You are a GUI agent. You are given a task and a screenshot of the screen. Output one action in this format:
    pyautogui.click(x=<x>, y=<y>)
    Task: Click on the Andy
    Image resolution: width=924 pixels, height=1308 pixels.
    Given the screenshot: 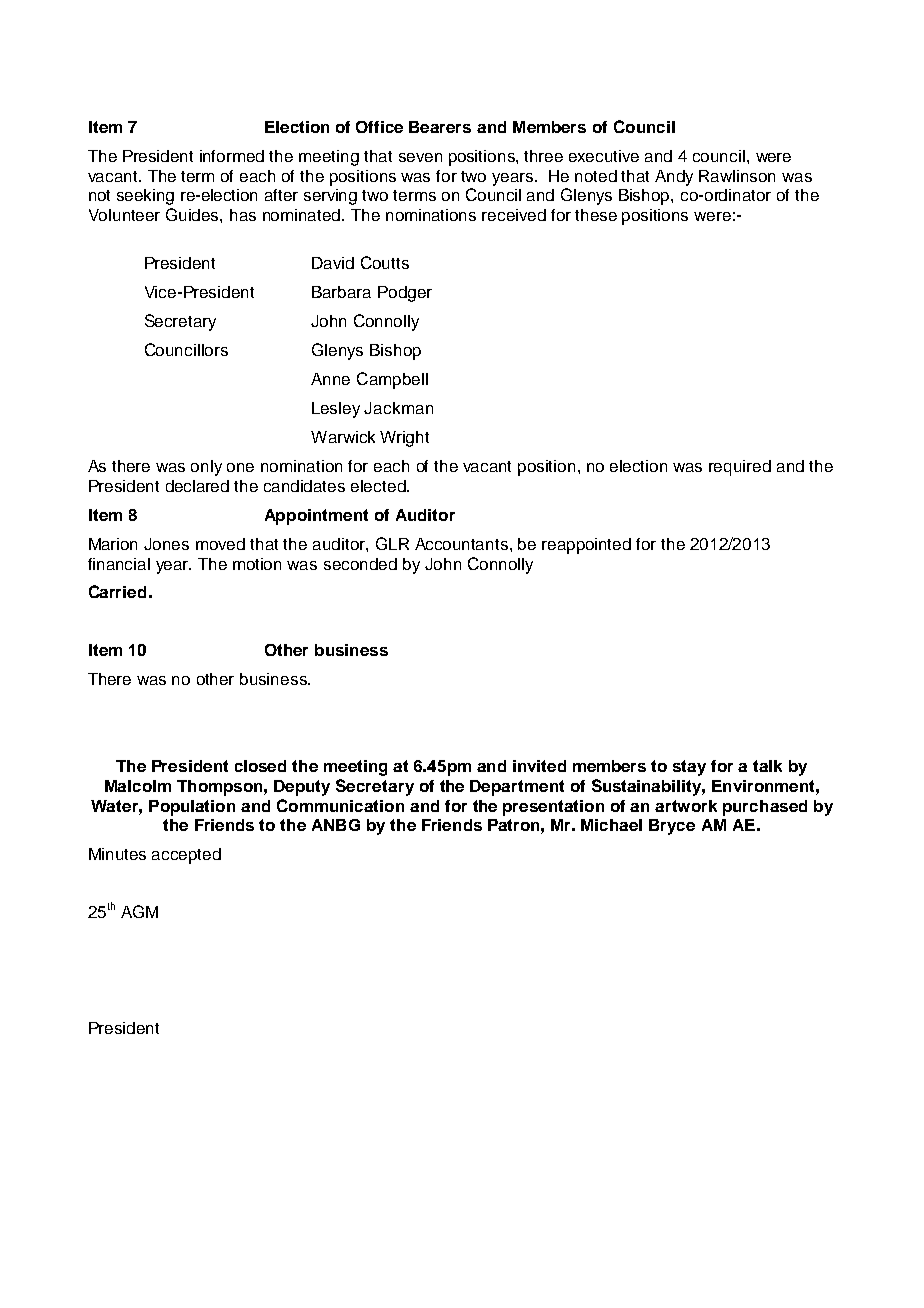 What is the action you would take?
    pyautogui.click(x=674, y=178)
